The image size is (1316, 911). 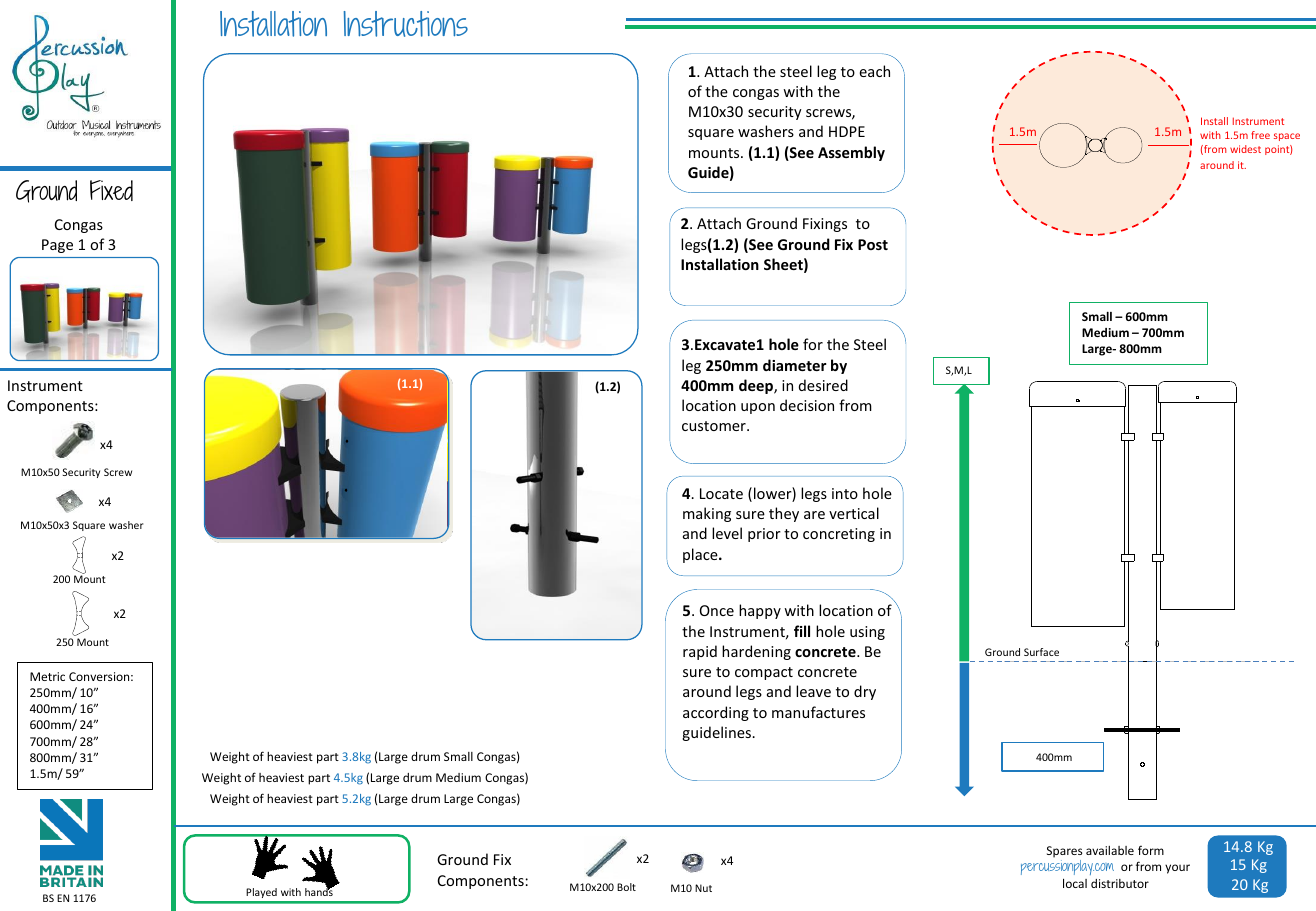 What do you see at coordinates (1151, 850) in the screenshot?
I see `form` at bounding box center [1151, 850].
